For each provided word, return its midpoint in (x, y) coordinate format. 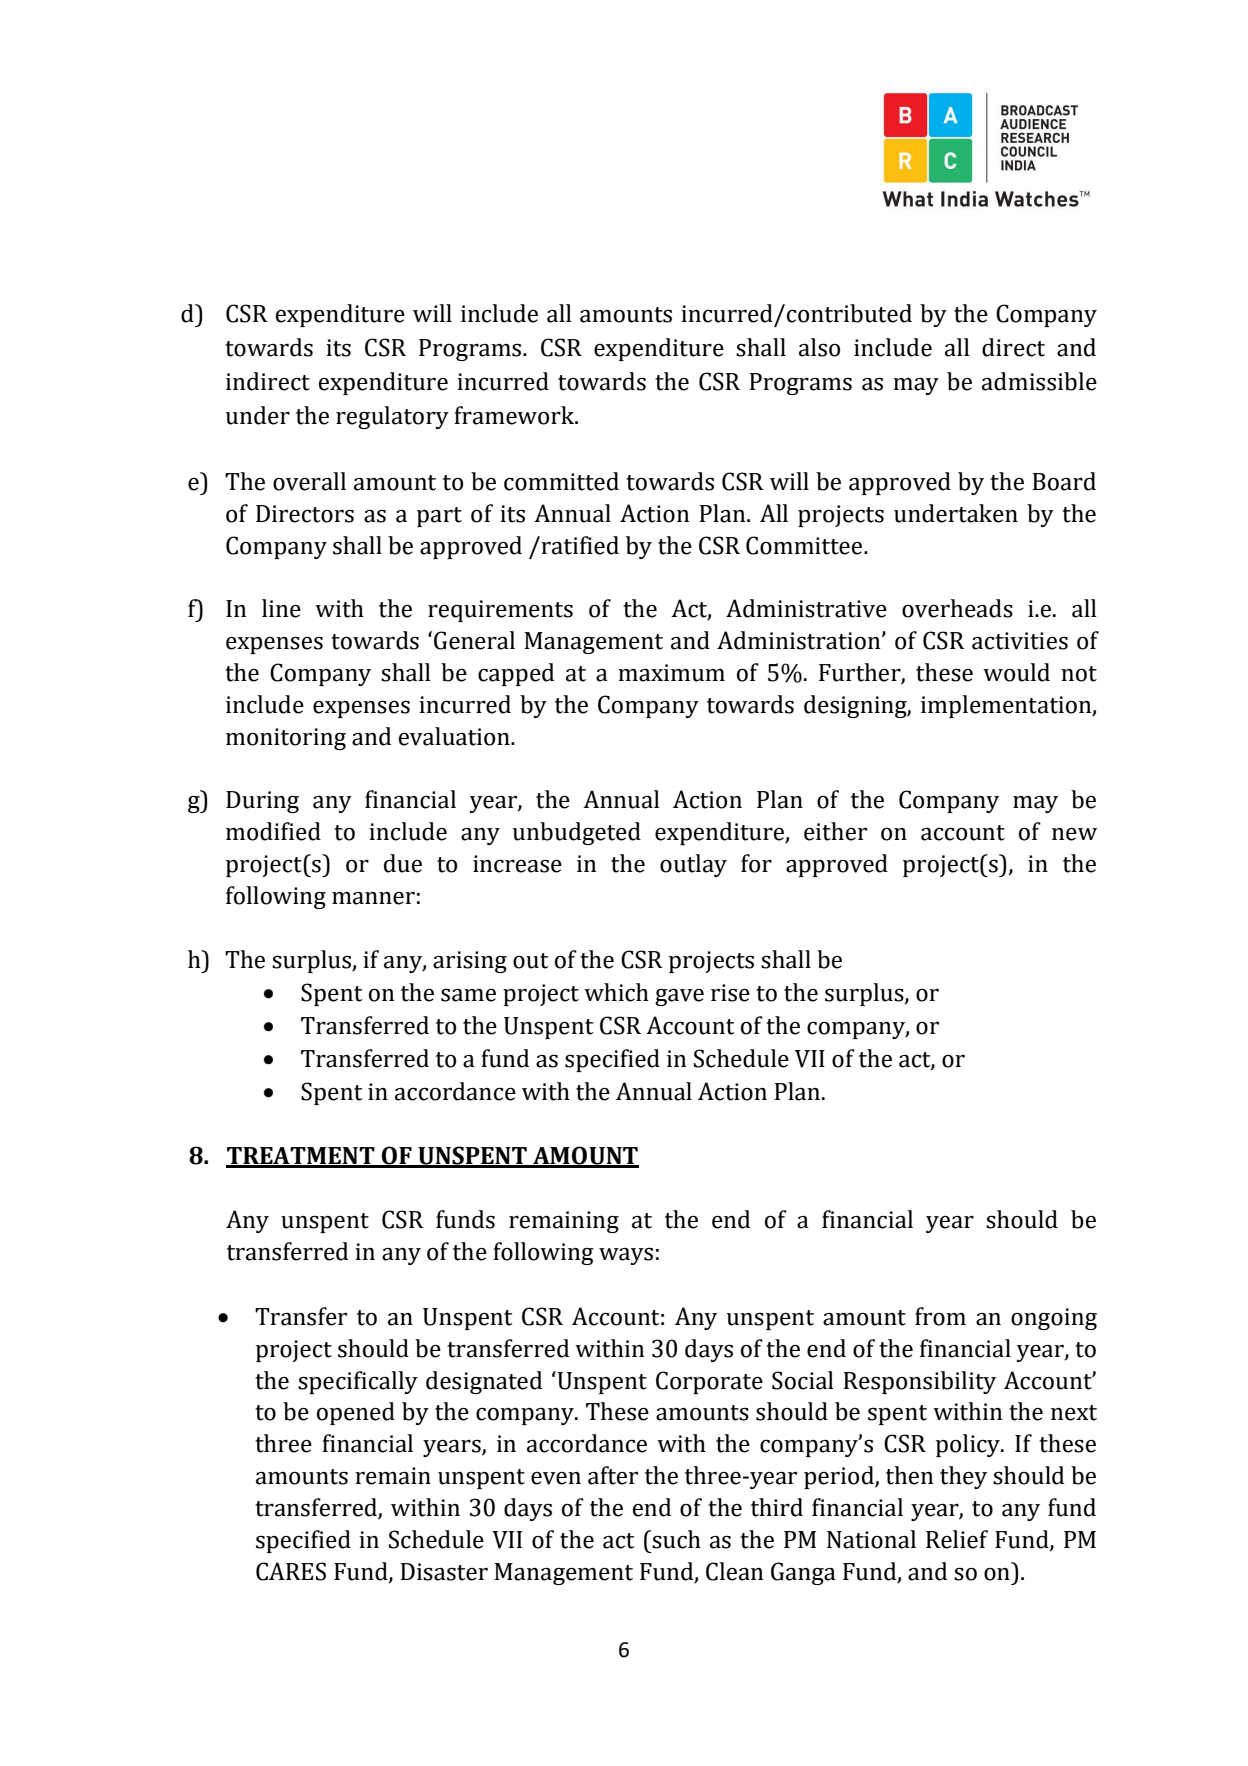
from (940, 1316)
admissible (1039, 381)
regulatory (392, 417)
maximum (671, 673)
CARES (291, 1571)
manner (373, 898)
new (1074, 834)
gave (679, 997)
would (1016, 672)
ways (626, 1256)
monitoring (286, 739)
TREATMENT (301, 1157)
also (819, 347)
